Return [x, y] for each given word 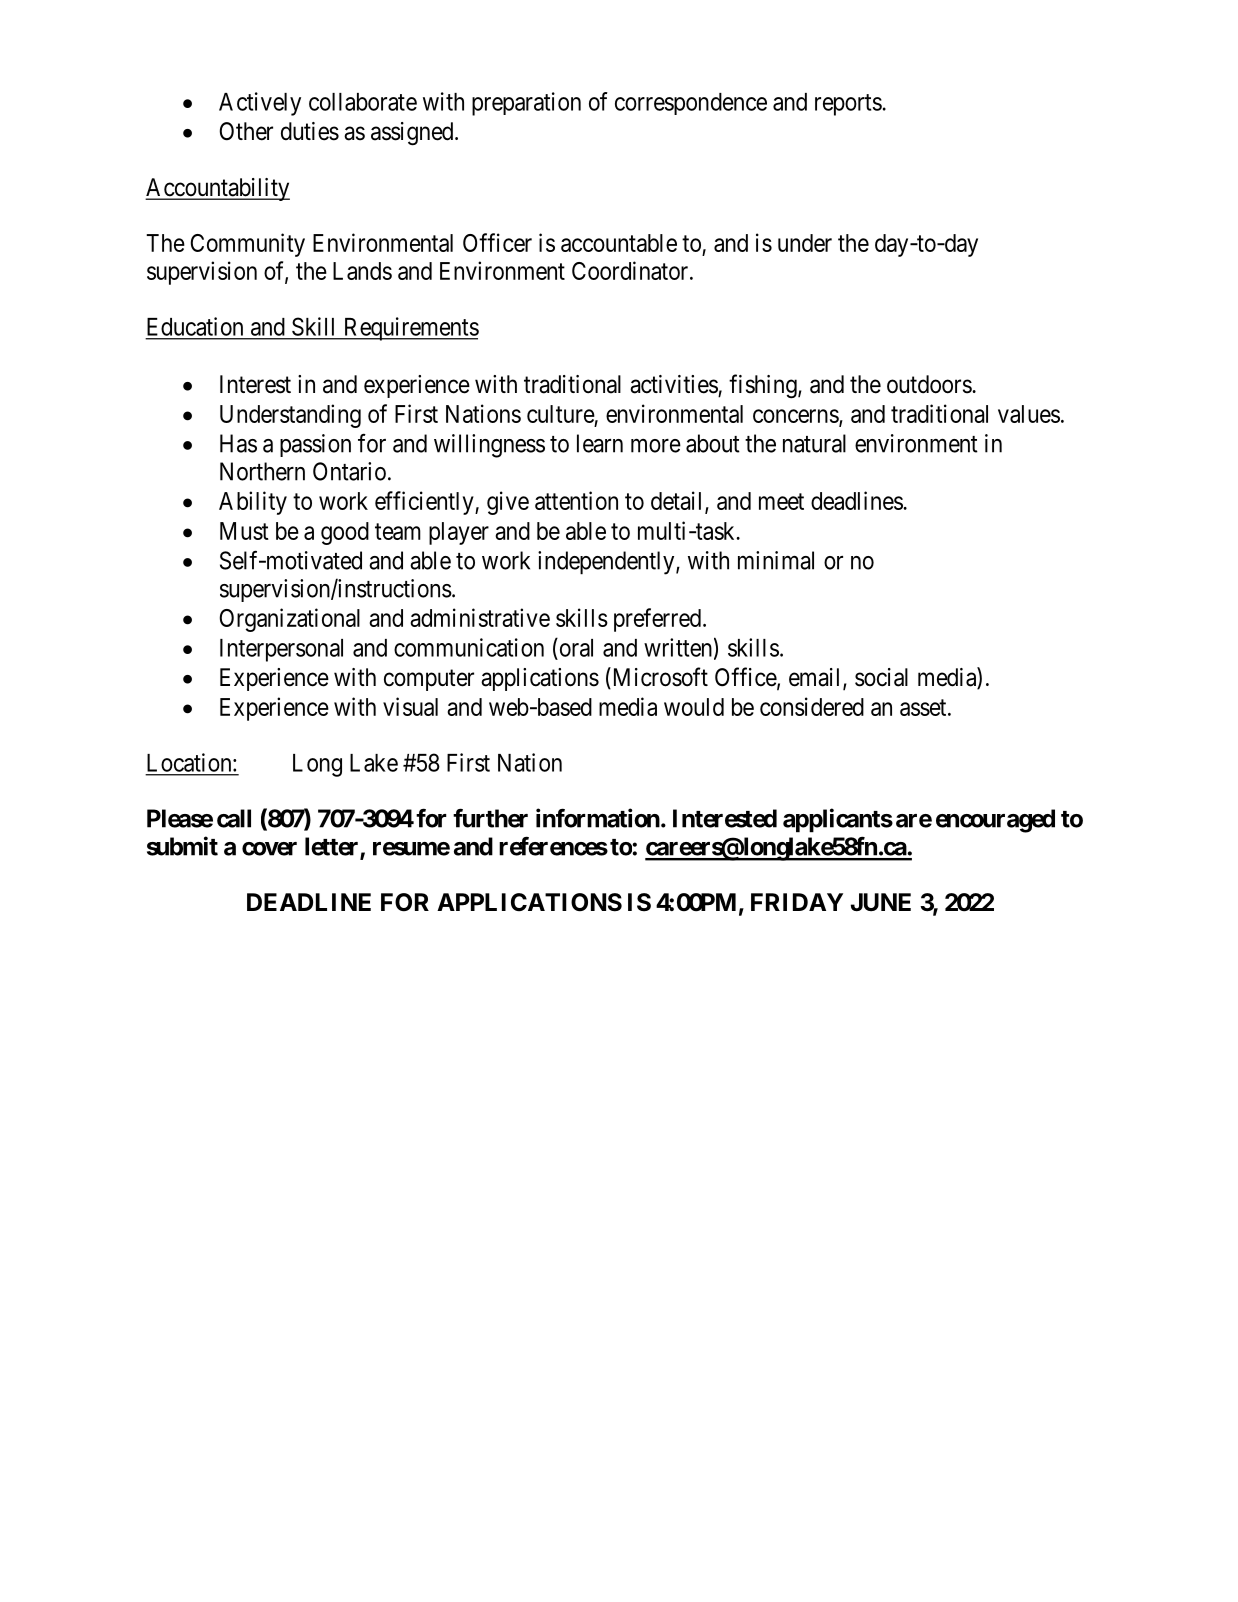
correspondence [691, 104]
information [598, 818]
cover [269, 849]
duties [310, 131]
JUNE [881, 902]
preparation [526, 104]
